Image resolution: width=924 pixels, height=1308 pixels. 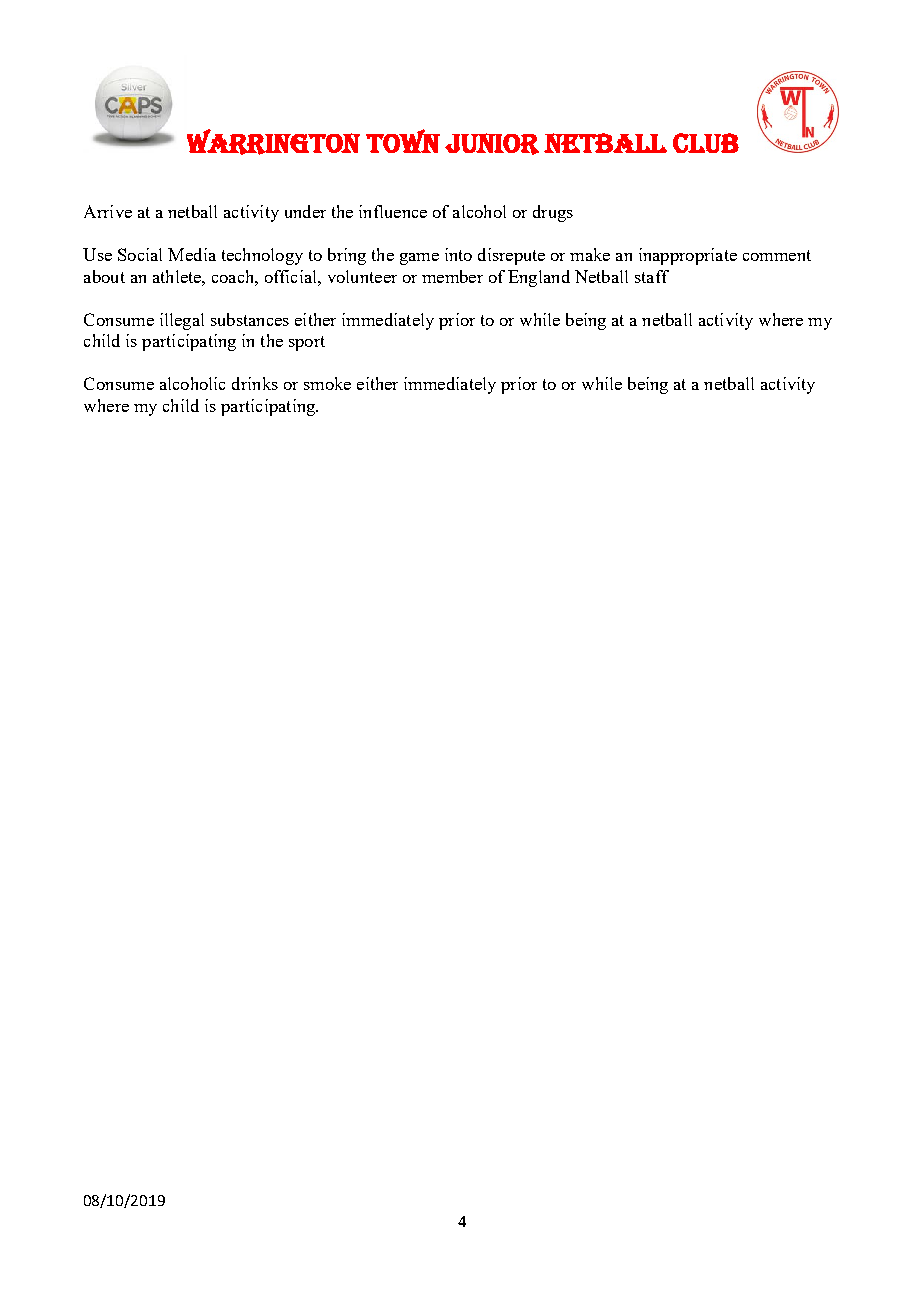 What do you see at coordinates (706, 143) in the page?
I see `CLUB` at bounding box center [706, 143].
